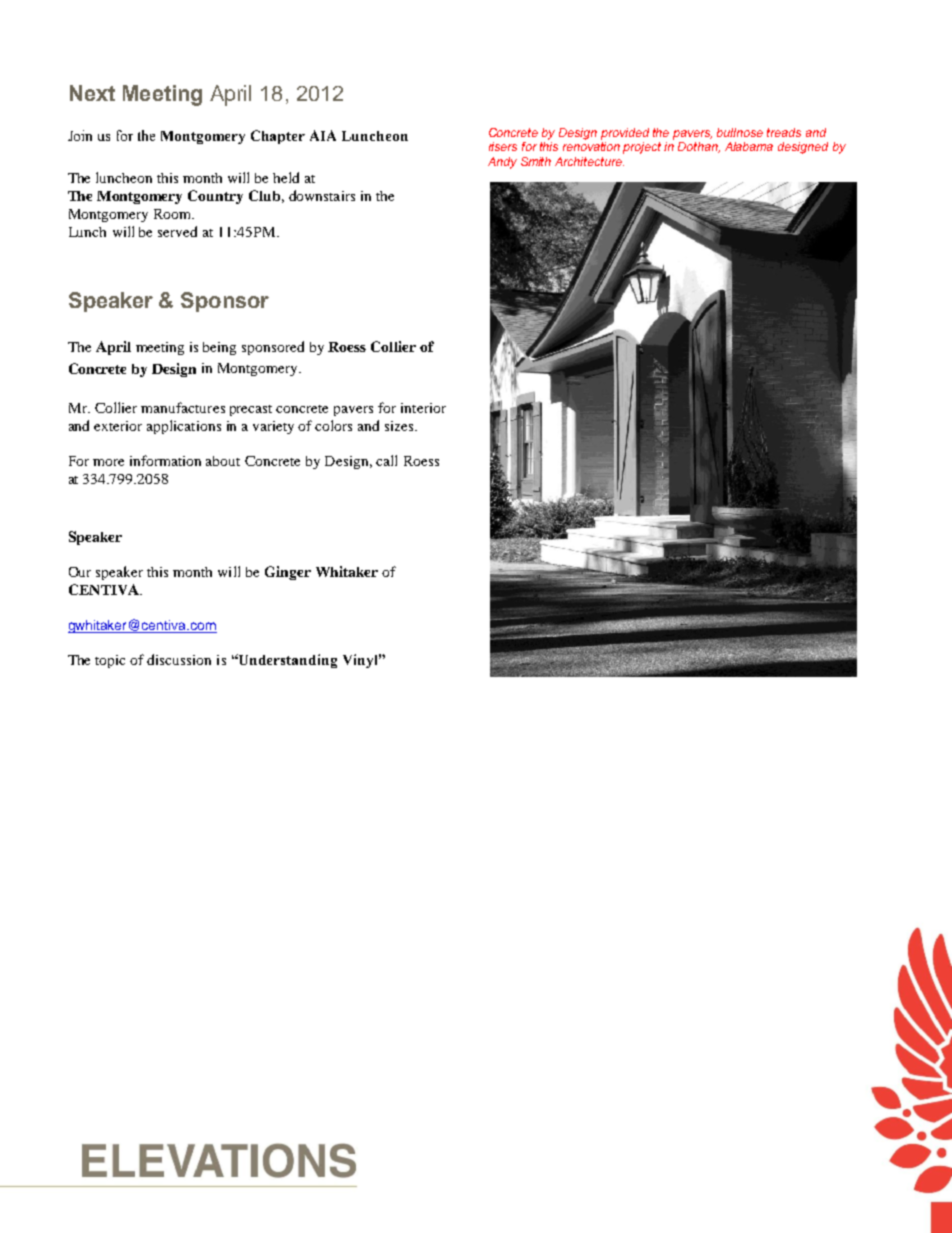 The height and width of the screenshot is (1233, 952). Describe the element at coordinates (589, 161) in the screenshot. I see `Architecture` at that location.
